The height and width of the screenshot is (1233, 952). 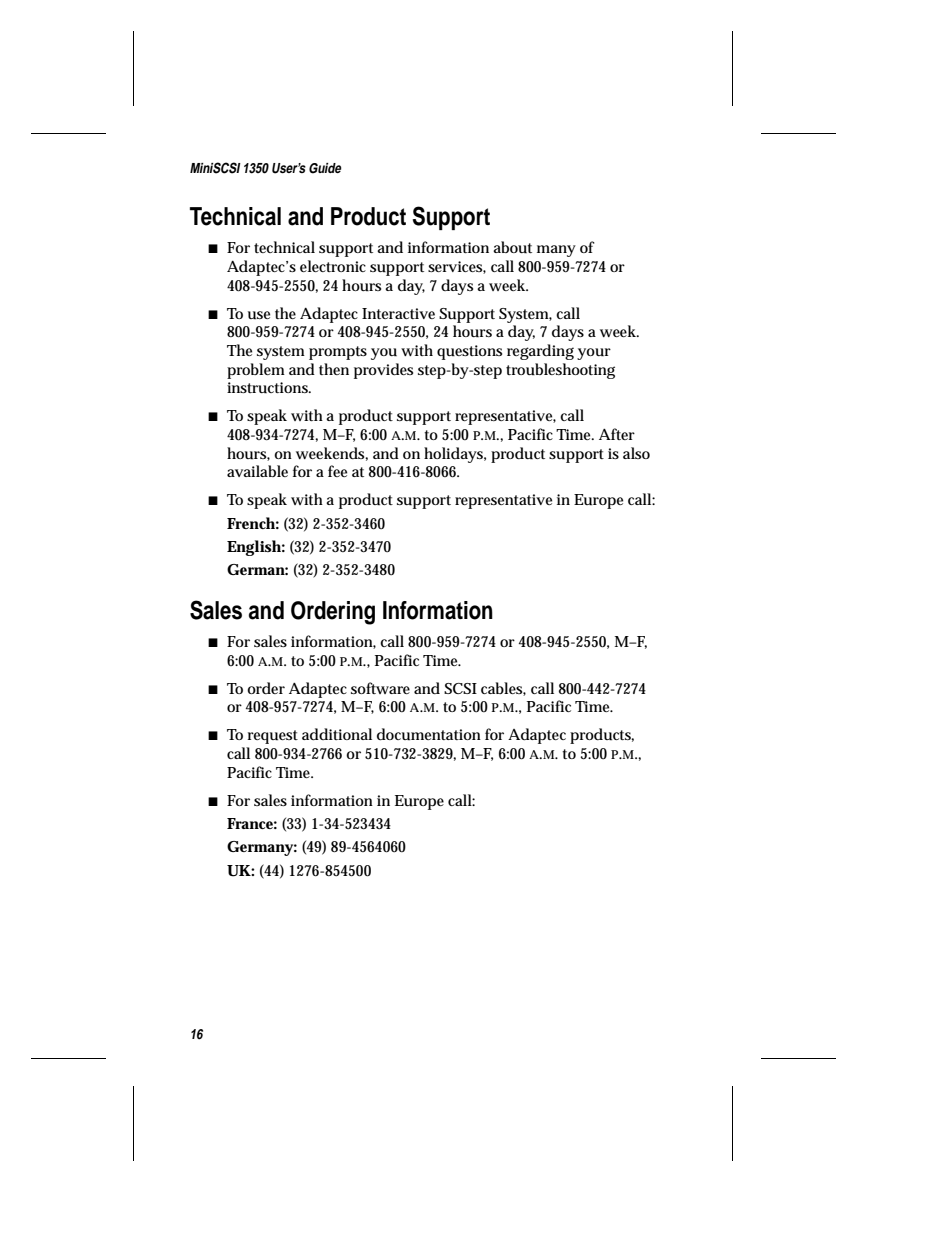 What do you see at coordinates (512, 247) in the screenshot?
I see `about` at bounding box center [512, 247].
